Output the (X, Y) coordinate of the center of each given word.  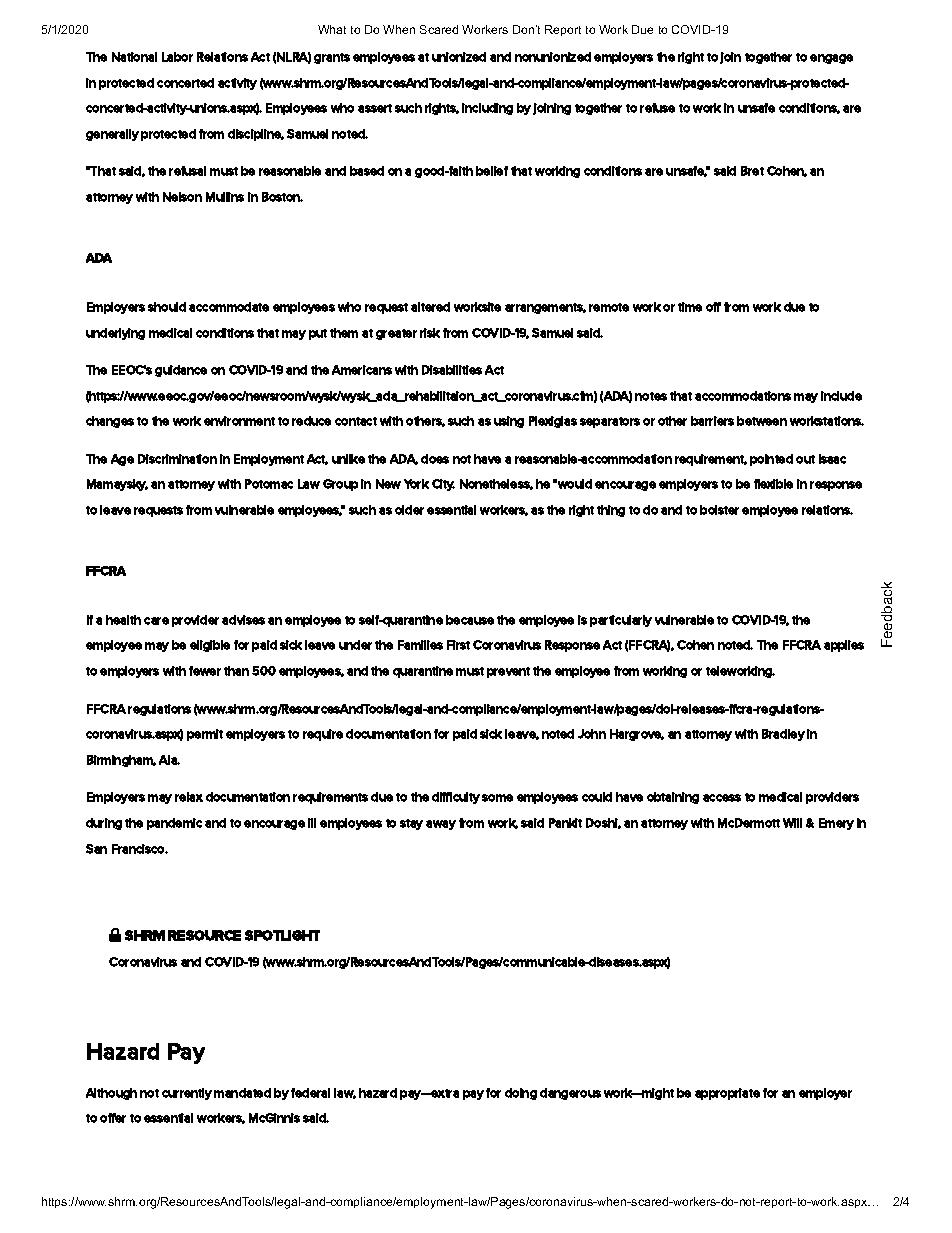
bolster (719, 510)
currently (187, 1094)
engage (831, 59)
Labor (177, 57)
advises (243, 620)
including (487, 109)
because (470, 620)
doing (521, 1094)
